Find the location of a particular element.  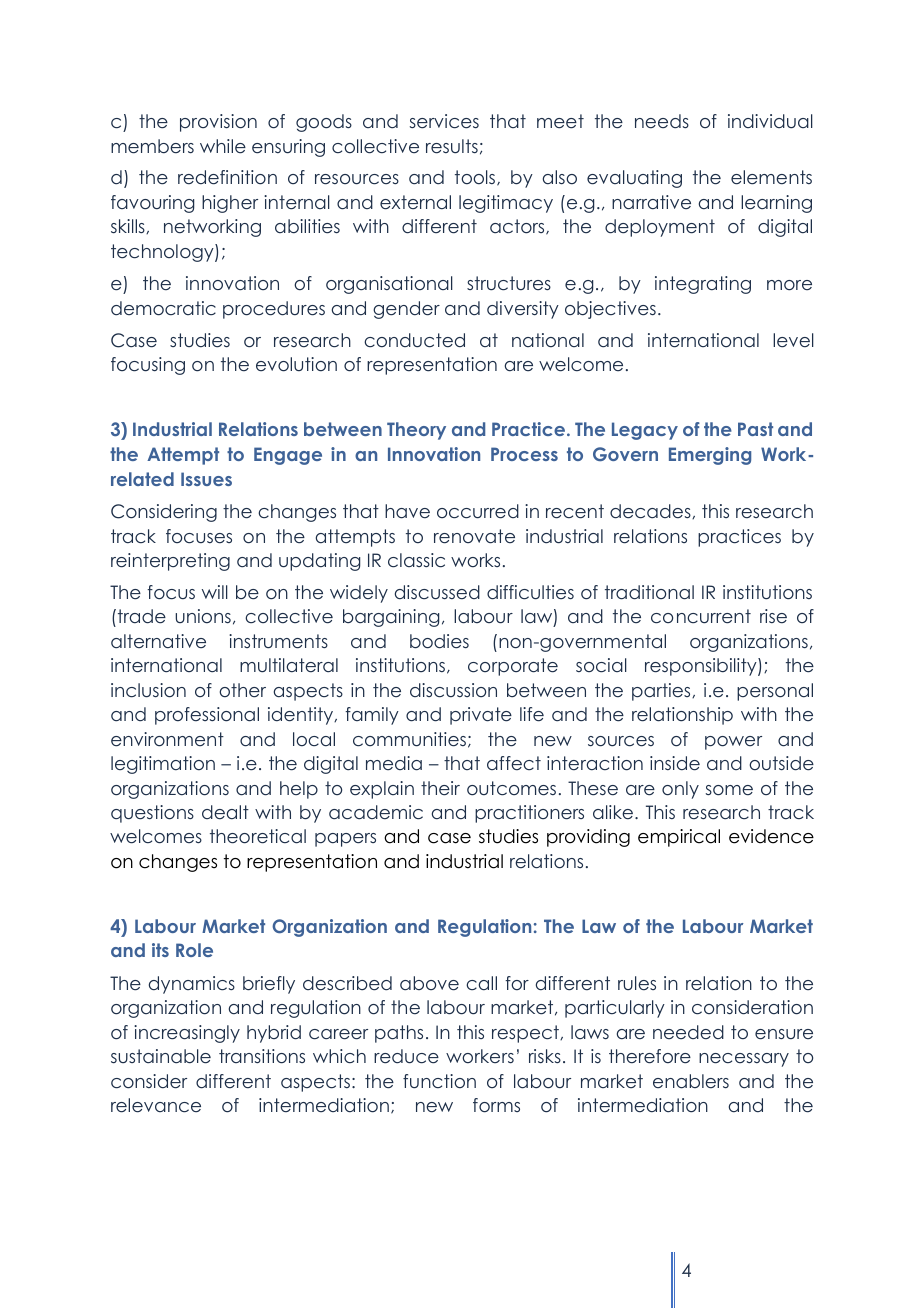

discussion is located at coordinates (453, 690).
